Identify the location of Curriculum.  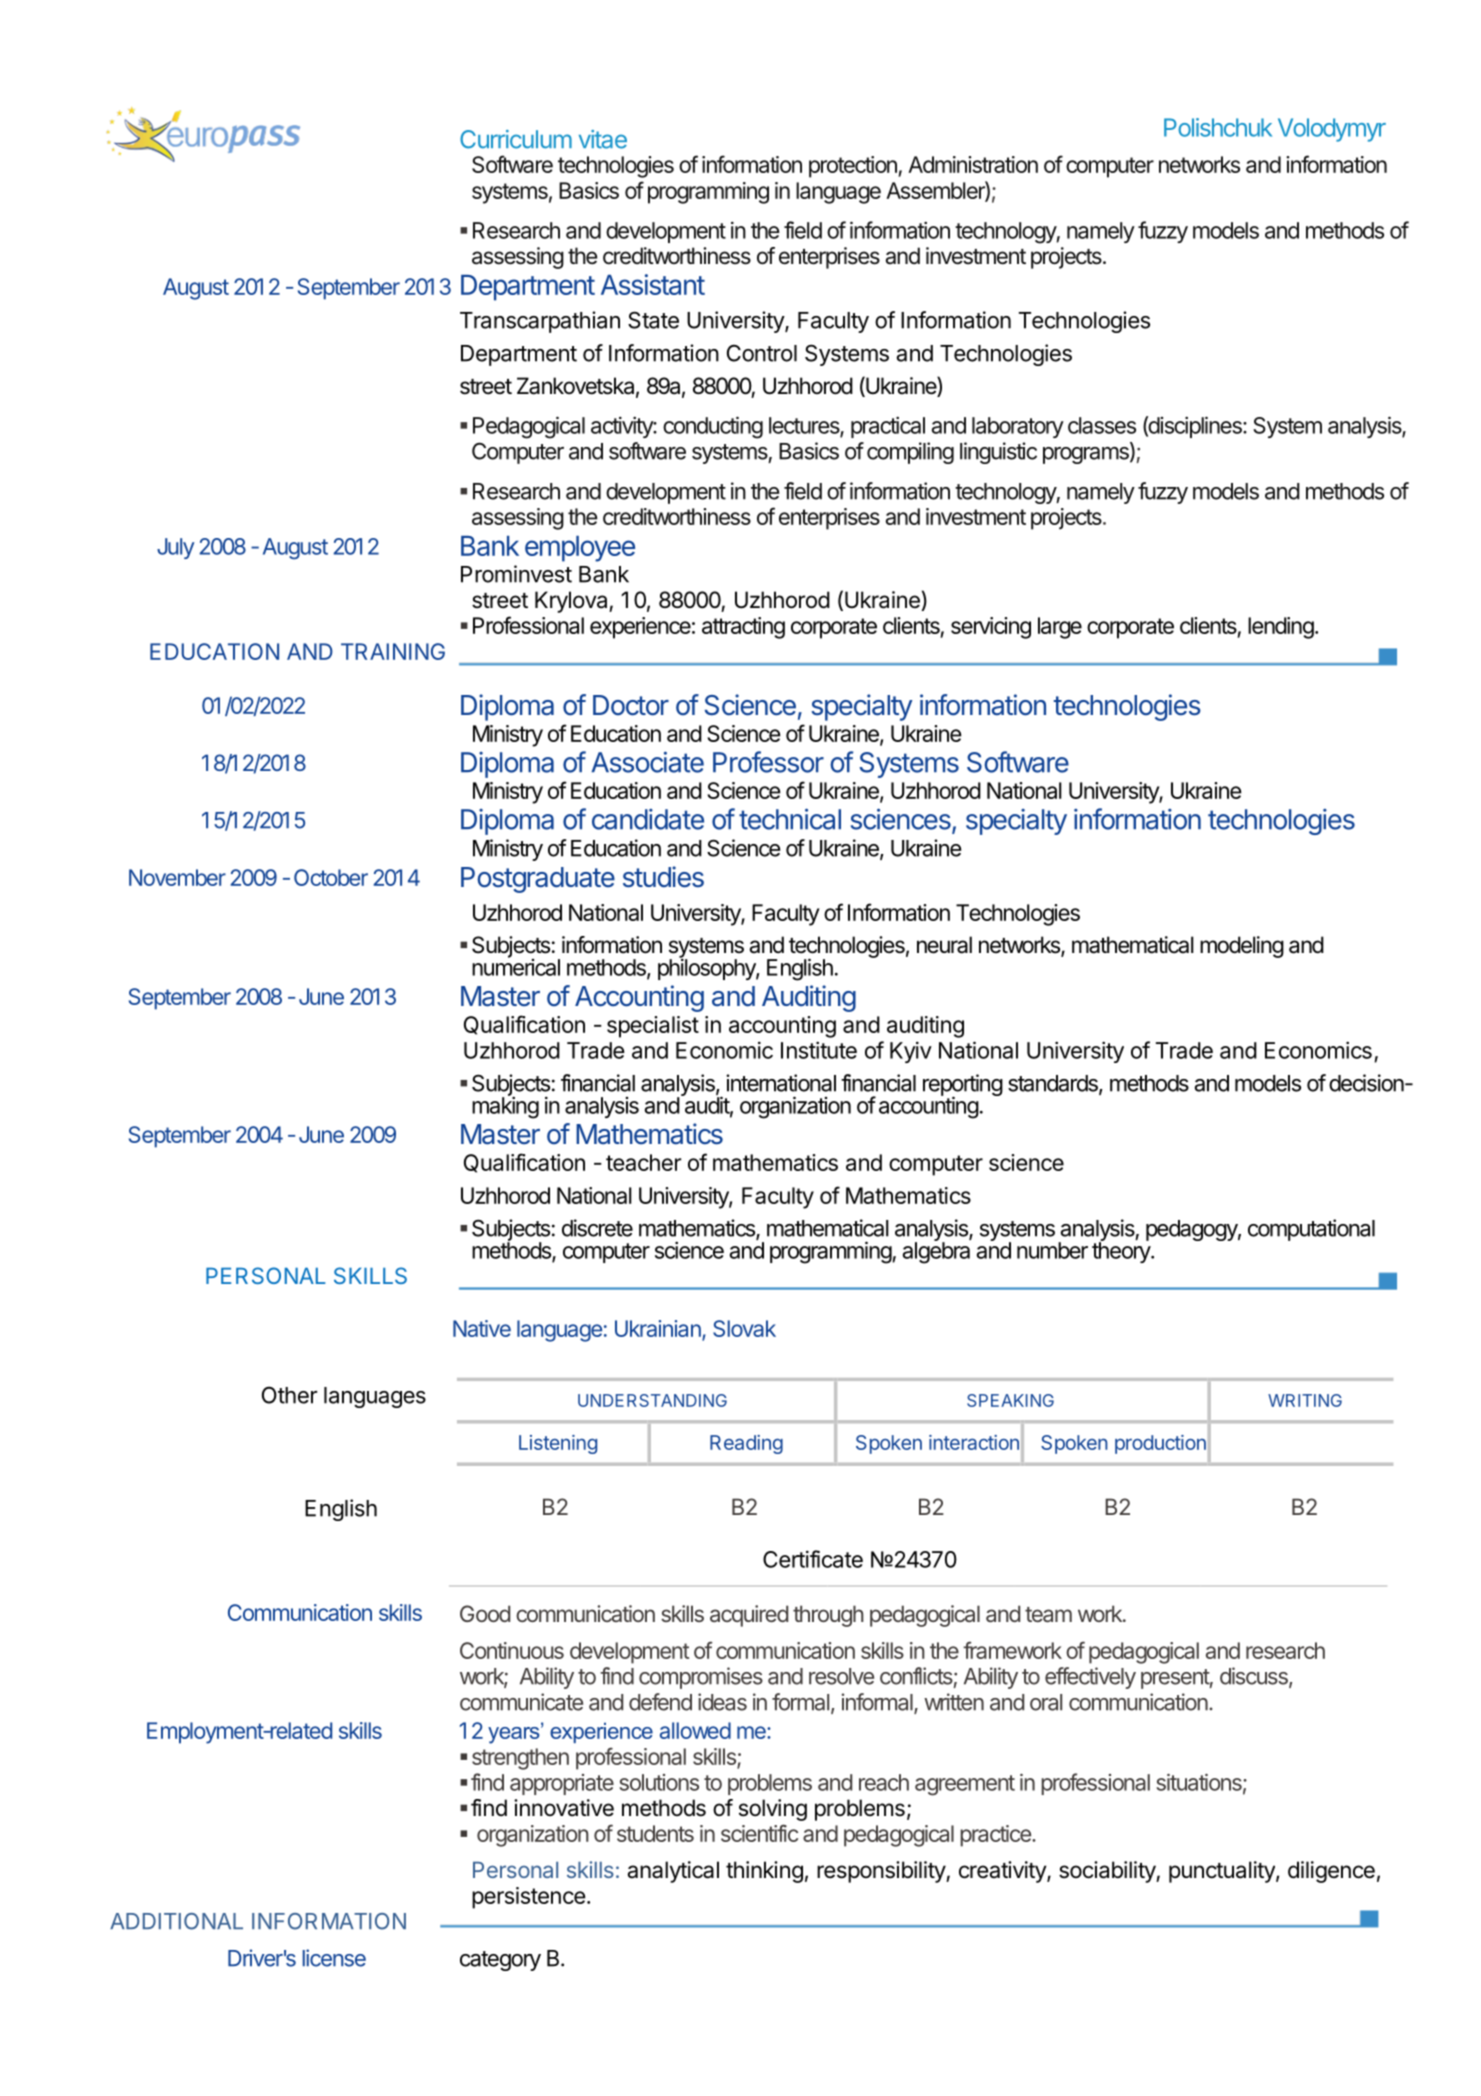
(516, 139).
